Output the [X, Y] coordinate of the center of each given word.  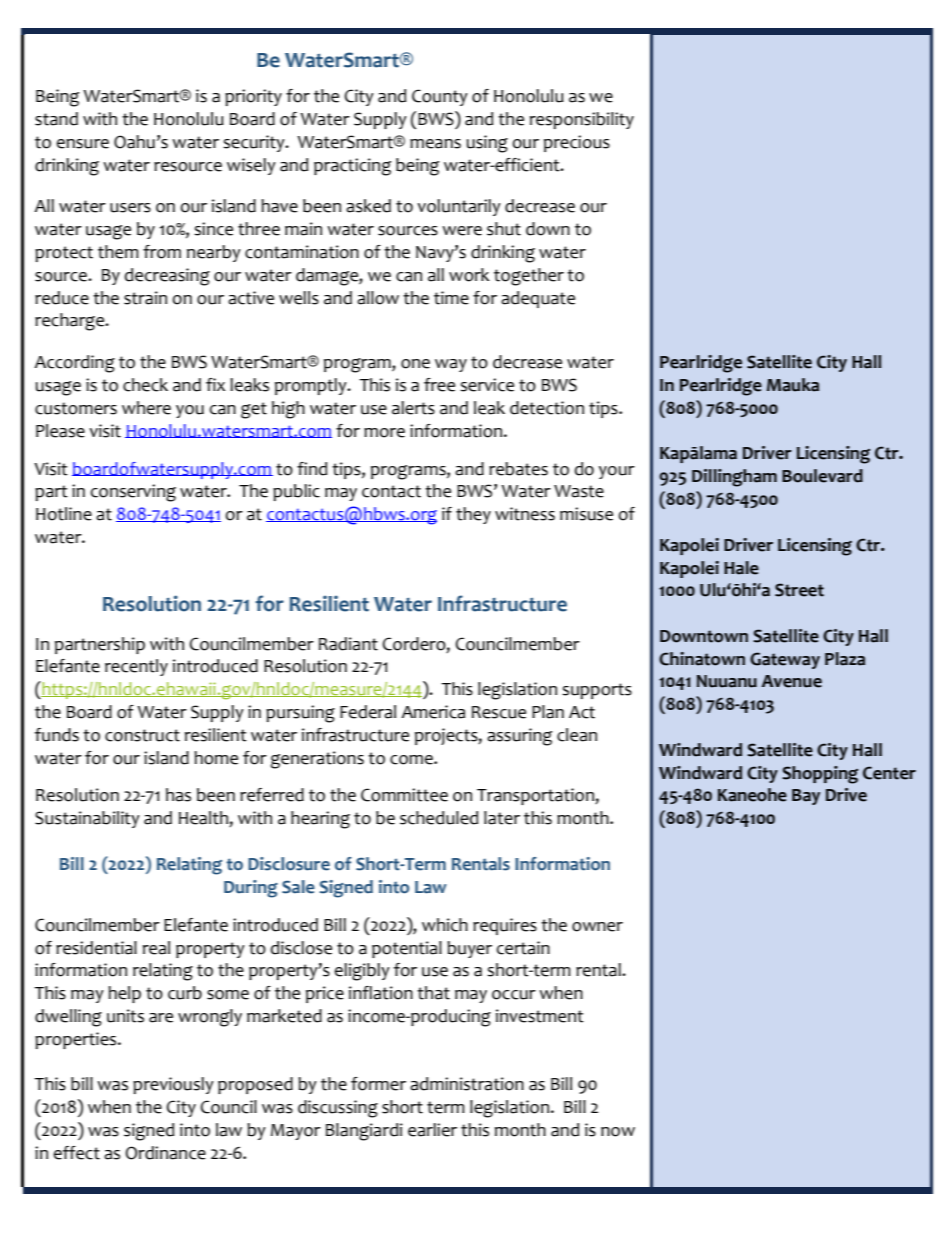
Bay [806, 797]
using [487, 144]
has [178, 795]
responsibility [582, 120]
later [502, 818]
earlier [432, 1130]
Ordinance [165, 1153]
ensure [82, 144]
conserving [133, 493]
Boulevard [822, 476]
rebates [518, 469]
